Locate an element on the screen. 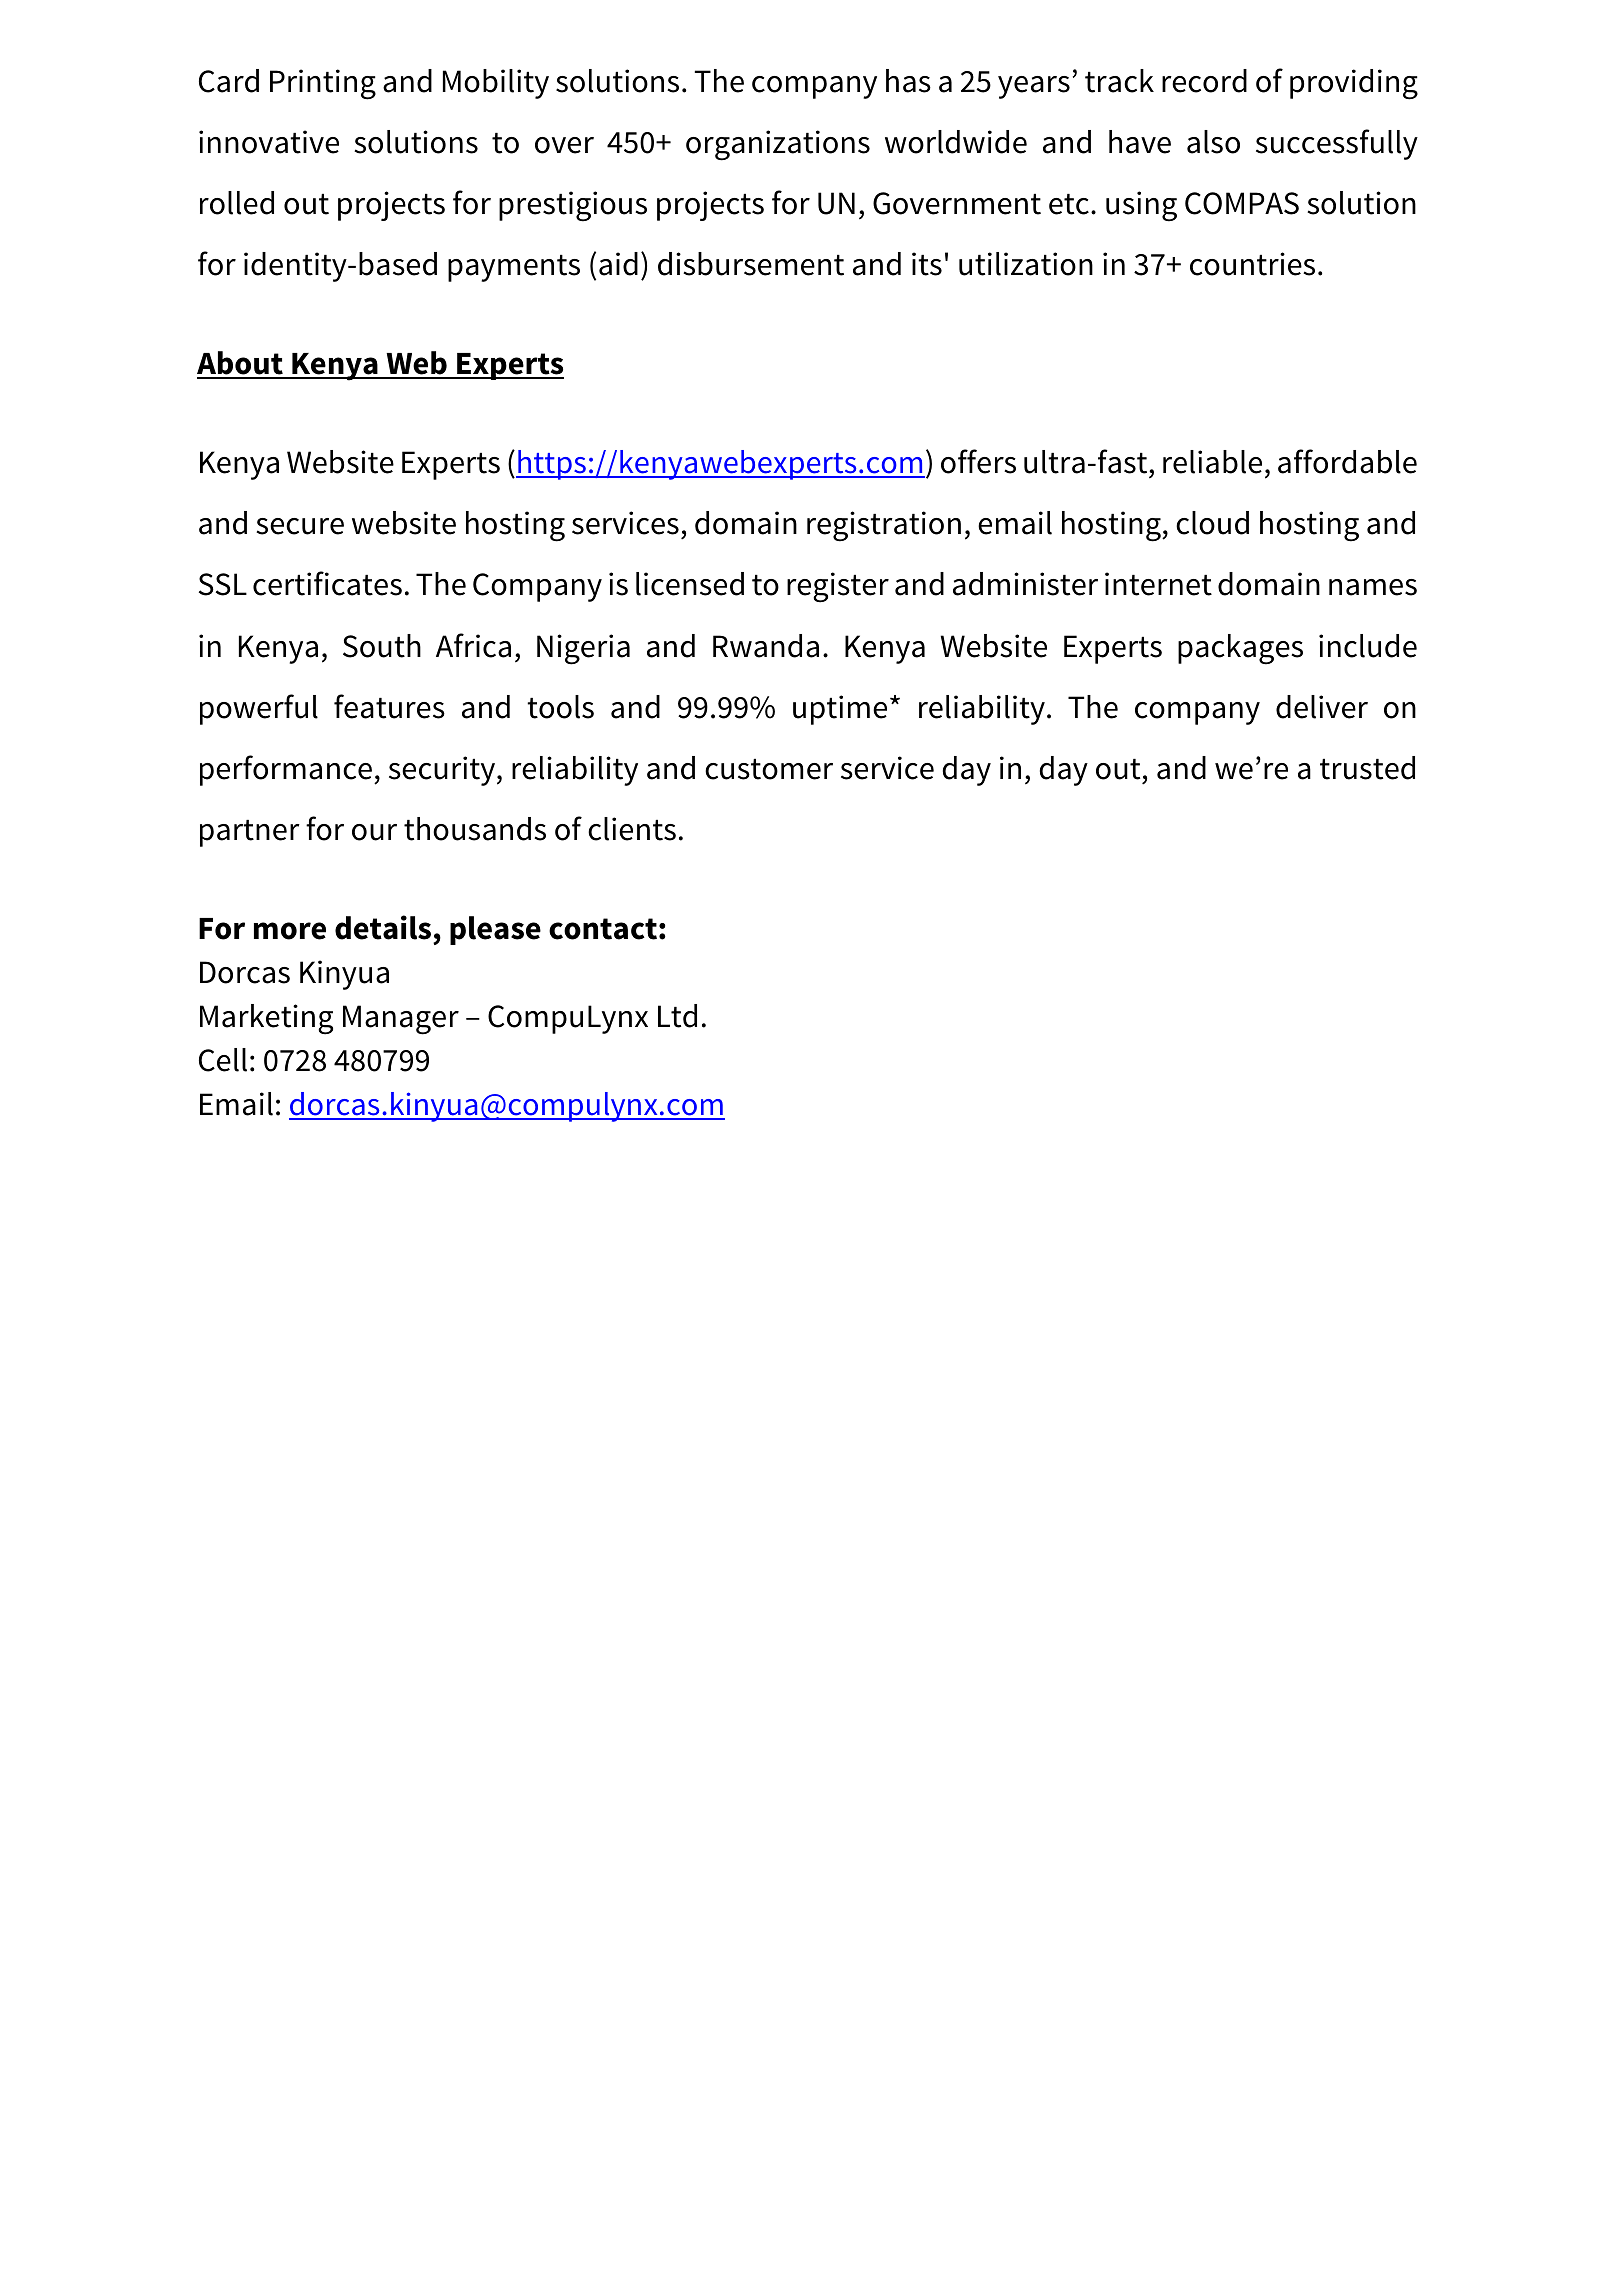 This screenshot has width=1610, height=2276. South is located at coordinates (382, 646).
